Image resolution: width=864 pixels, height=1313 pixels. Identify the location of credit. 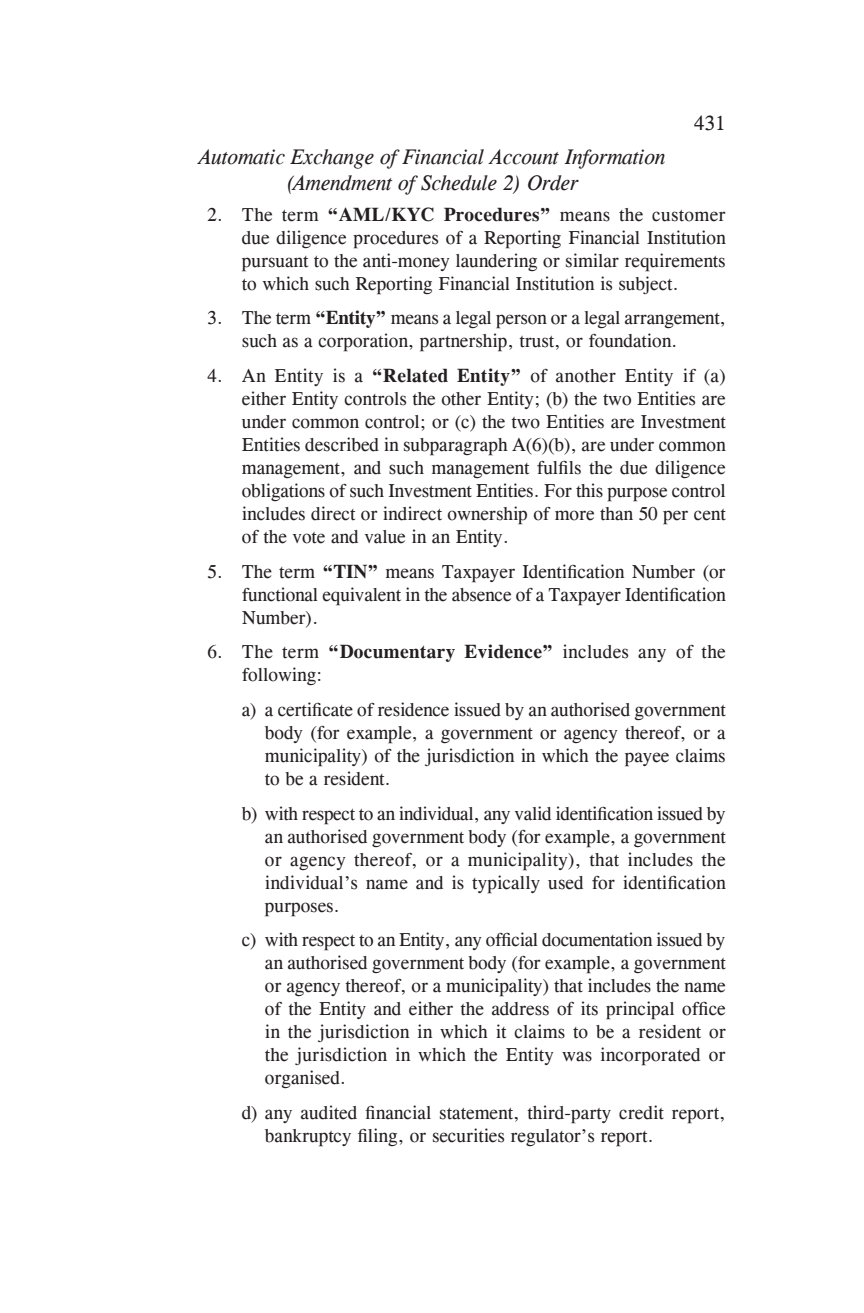
(641, 1112).
